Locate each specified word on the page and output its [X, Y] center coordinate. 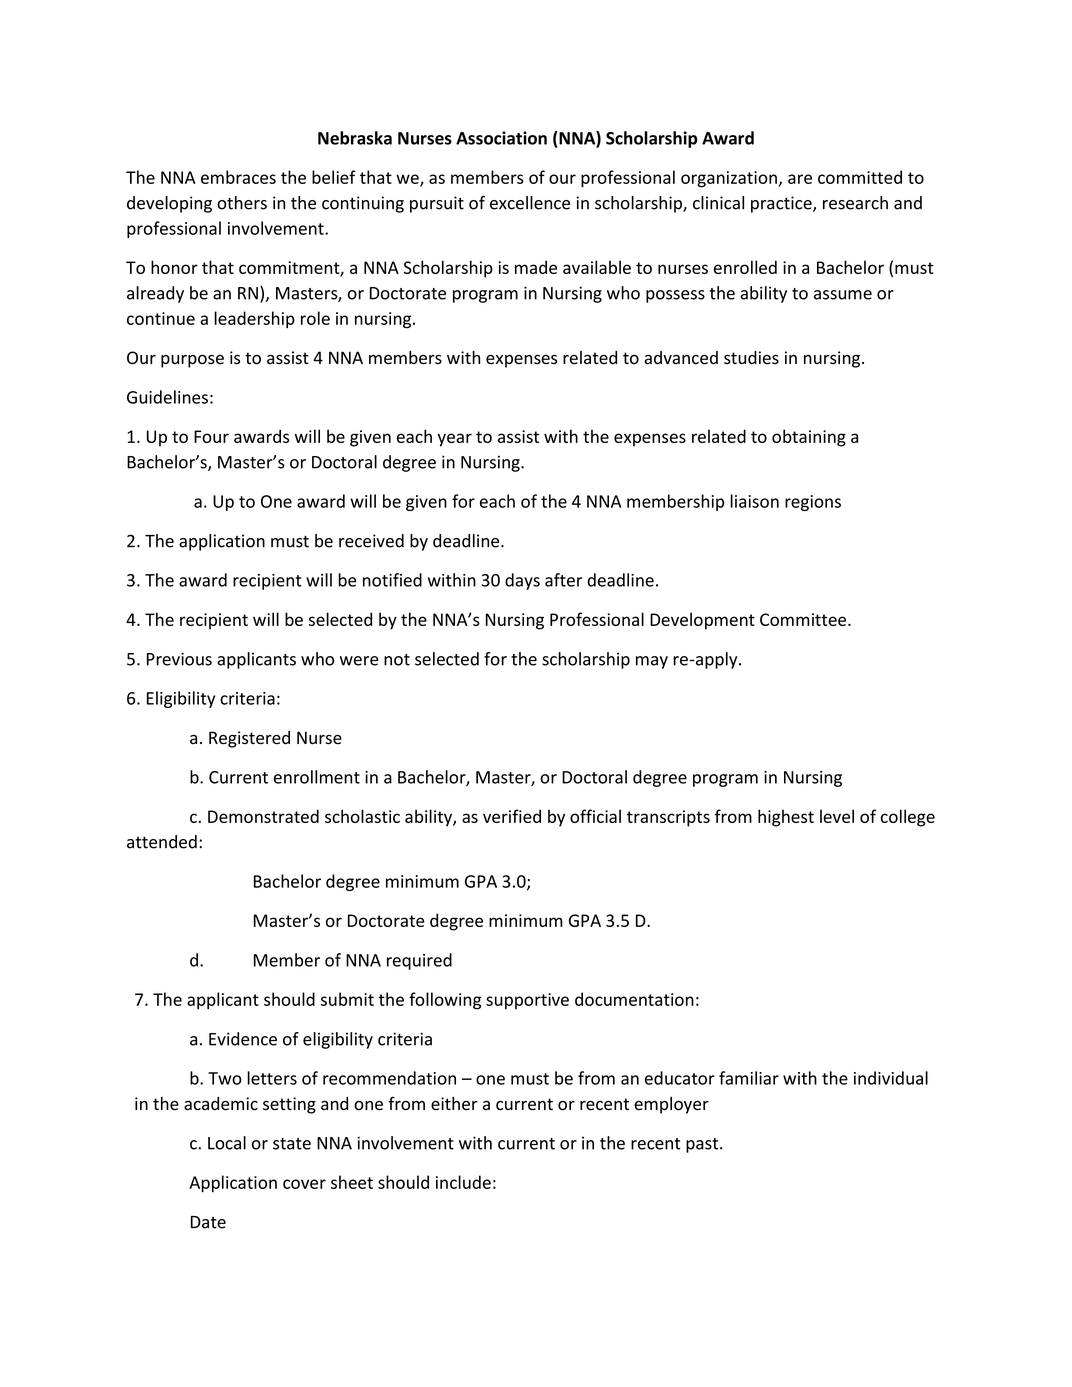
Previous [179, 659]
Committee [804, 619]
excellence [530, 203]
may [652, 662]
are [800, 179]
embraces [238, 177]
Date [208, 1222]
